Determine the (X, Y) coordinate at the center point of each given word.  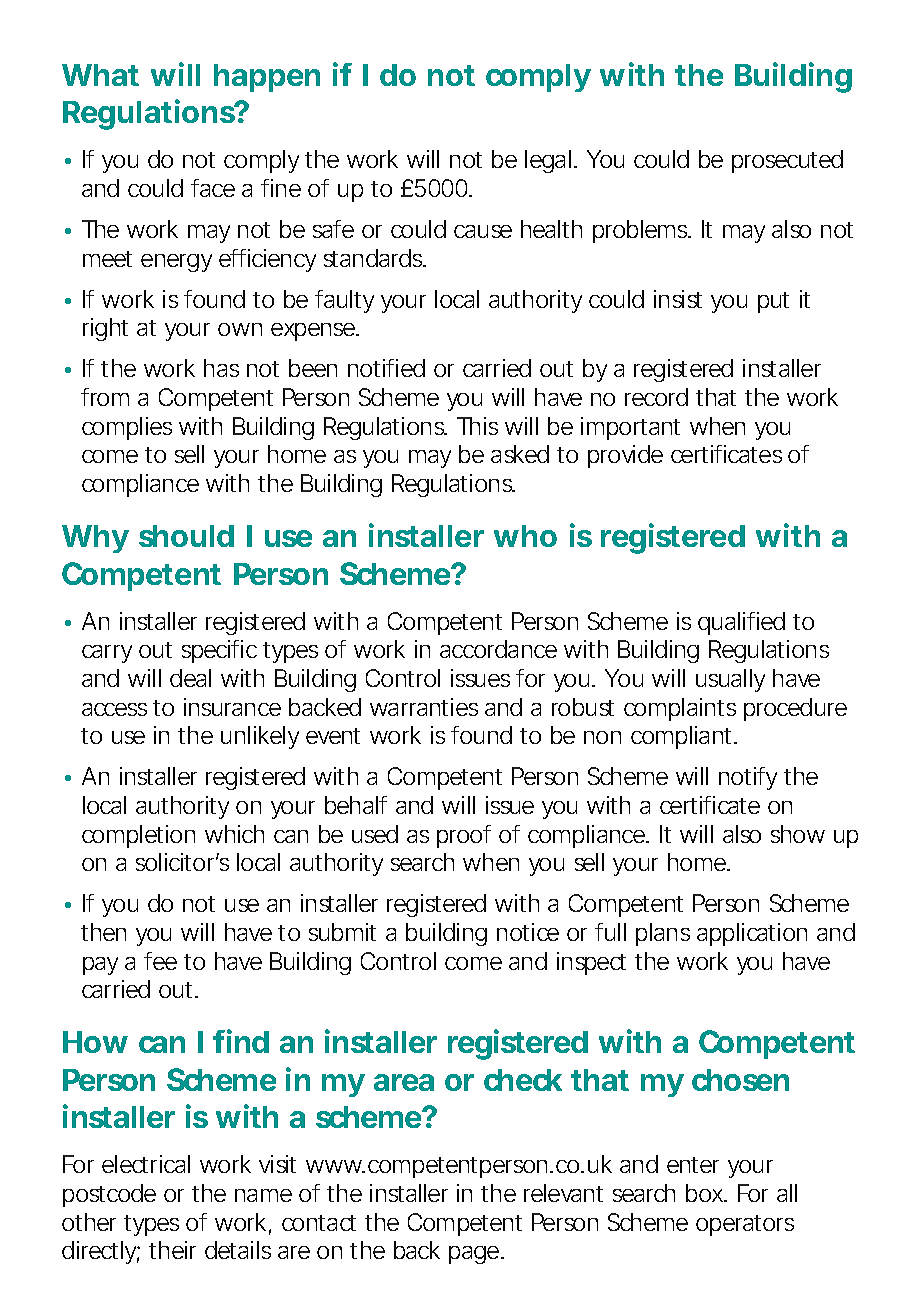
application (752, 934)
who (525, 536)
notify (748, 778)
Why (95, 539)
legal (548, 161)
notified (386, 368)
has (221, 368)
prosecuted (787, 161)
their (172, 1250)
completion (138, 836)
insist (678, 299)
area (404, 1082)
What (100, 75)
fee (160, 961)
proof (464, 836)
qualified (741, 623)
